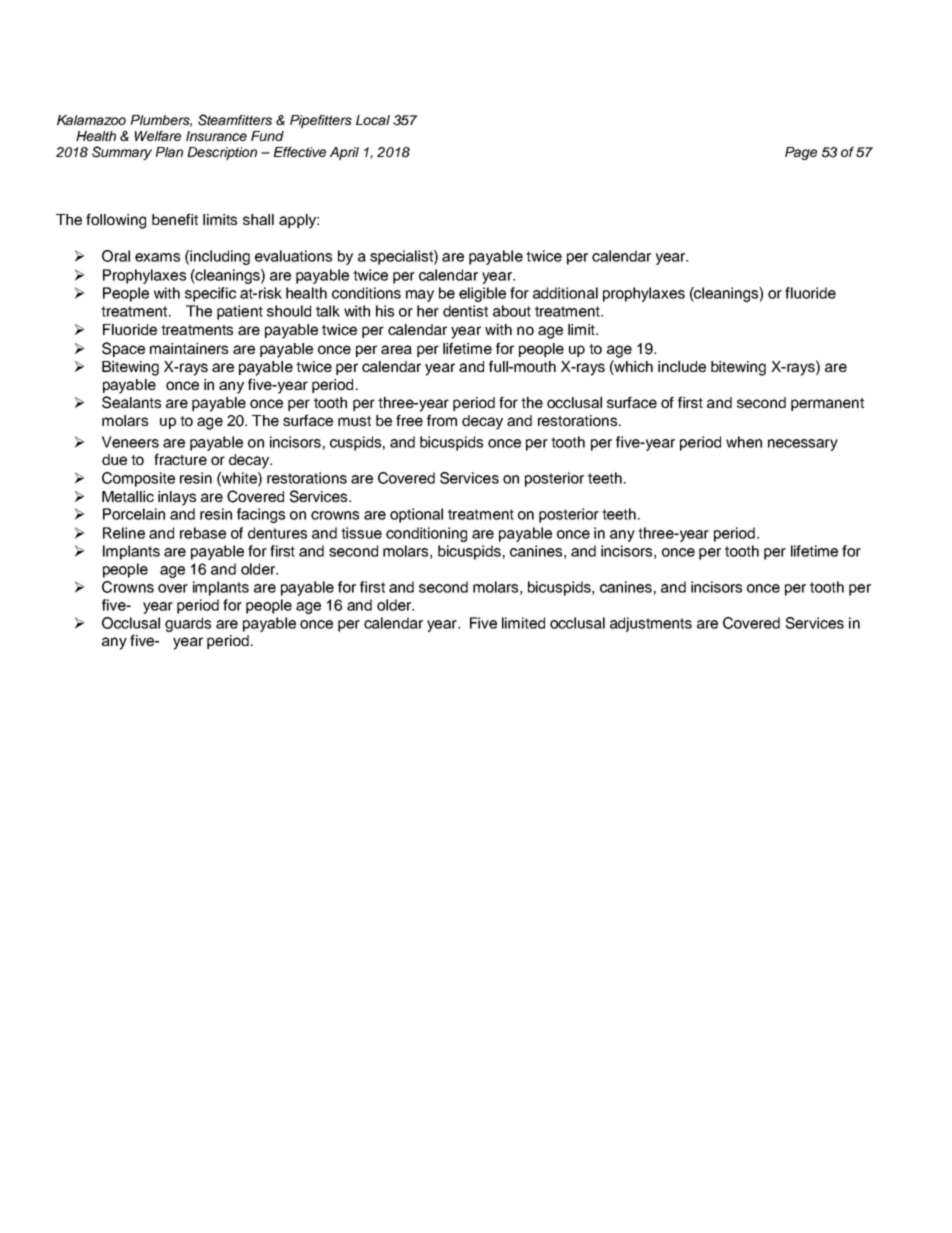  Describe the element at coordinates (210, 294) in the screenshot. I see `specific` at that location.
